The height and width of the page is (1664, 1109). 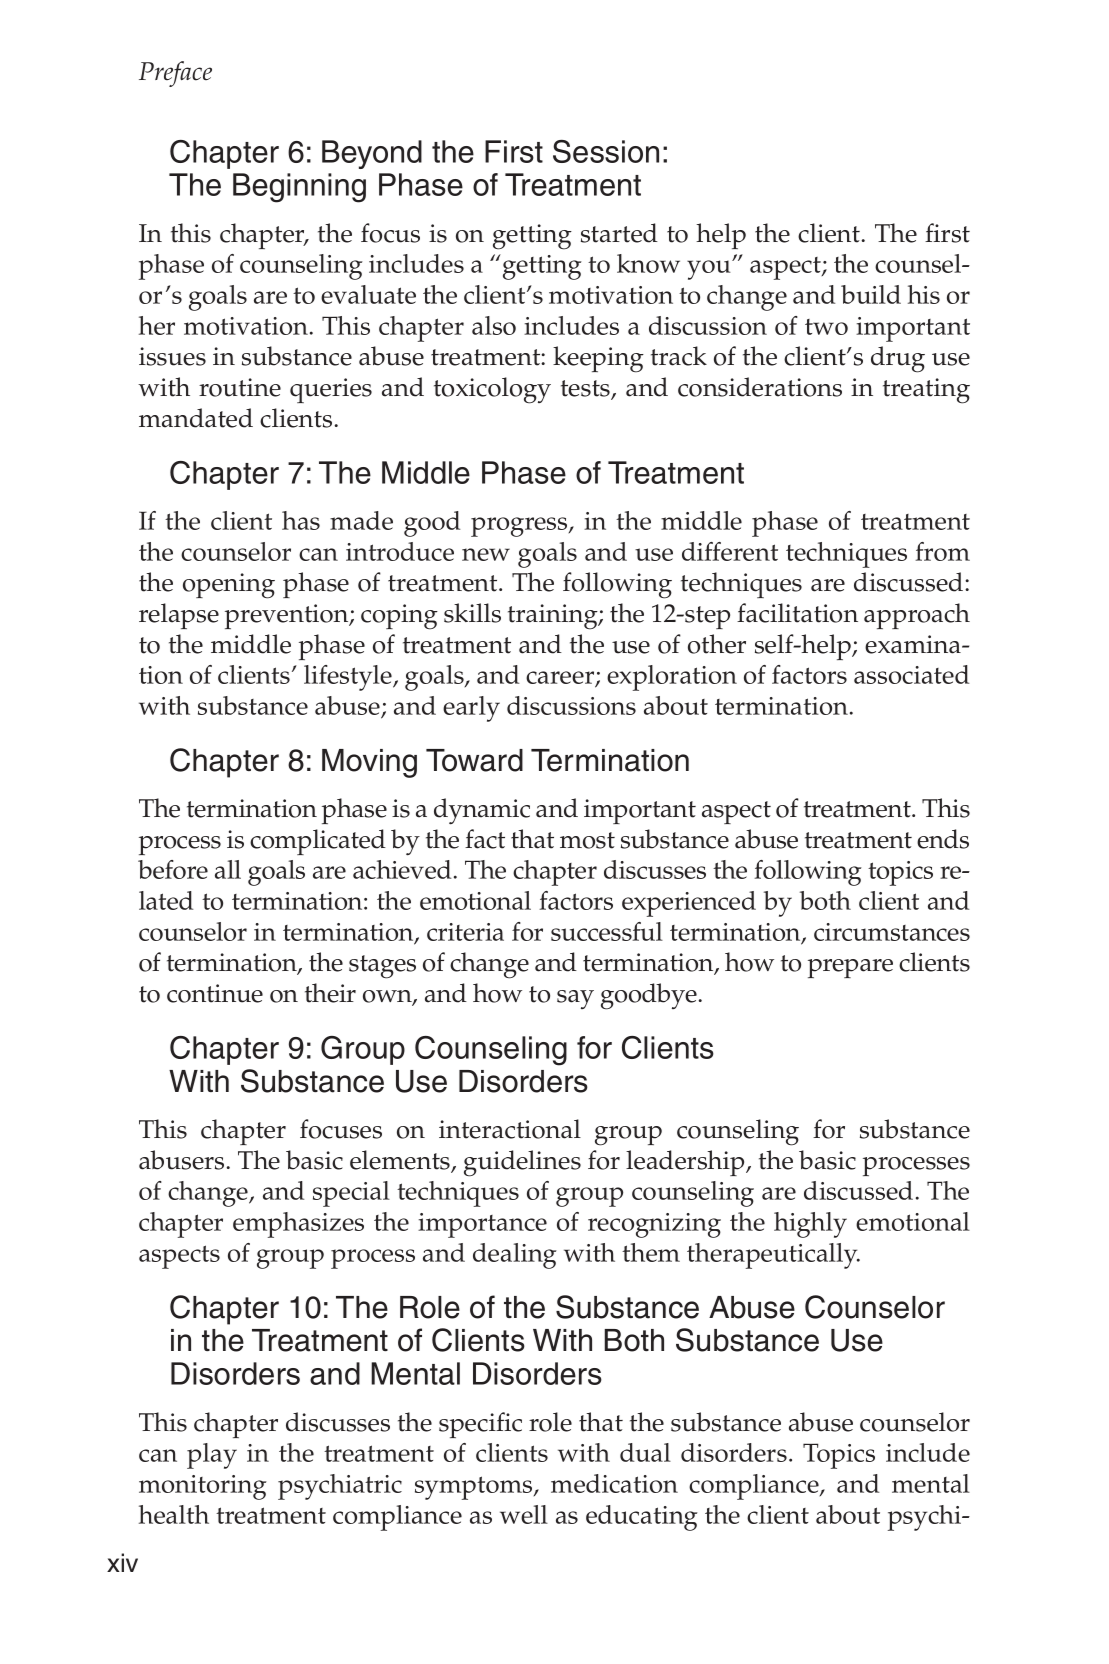 I want to click on monitoring, so click(x=203, y=1487).
